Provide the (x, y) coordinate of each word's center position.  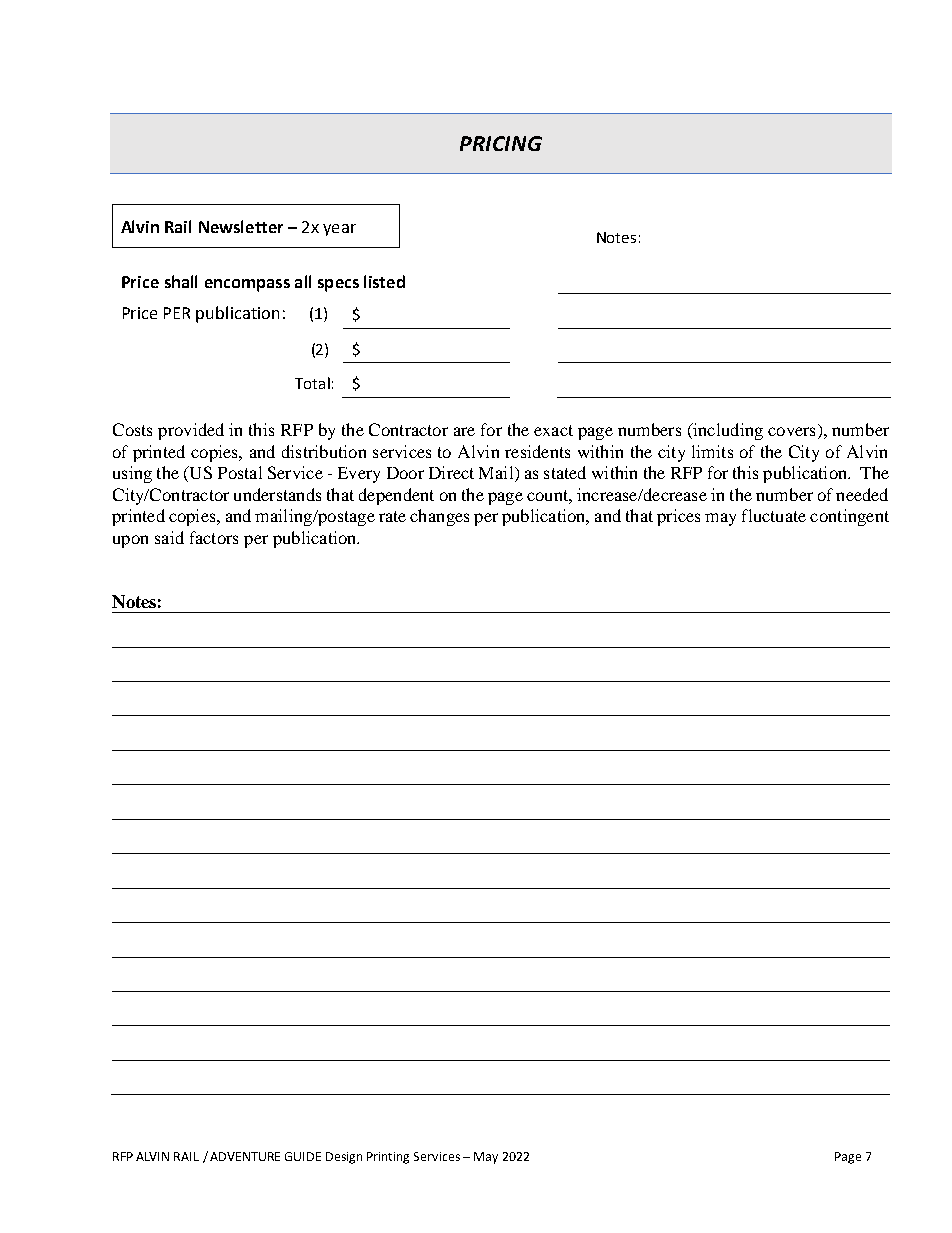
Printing (388, 1158)
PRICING (501, 143)
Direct (451, 472)
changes (439, 517)
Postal (240, 472)
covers (791, 431)
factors (214, 537)
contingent (849, 517)
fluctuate (774, 515)
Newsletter (241, 226)
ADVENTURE (245, 1156)
